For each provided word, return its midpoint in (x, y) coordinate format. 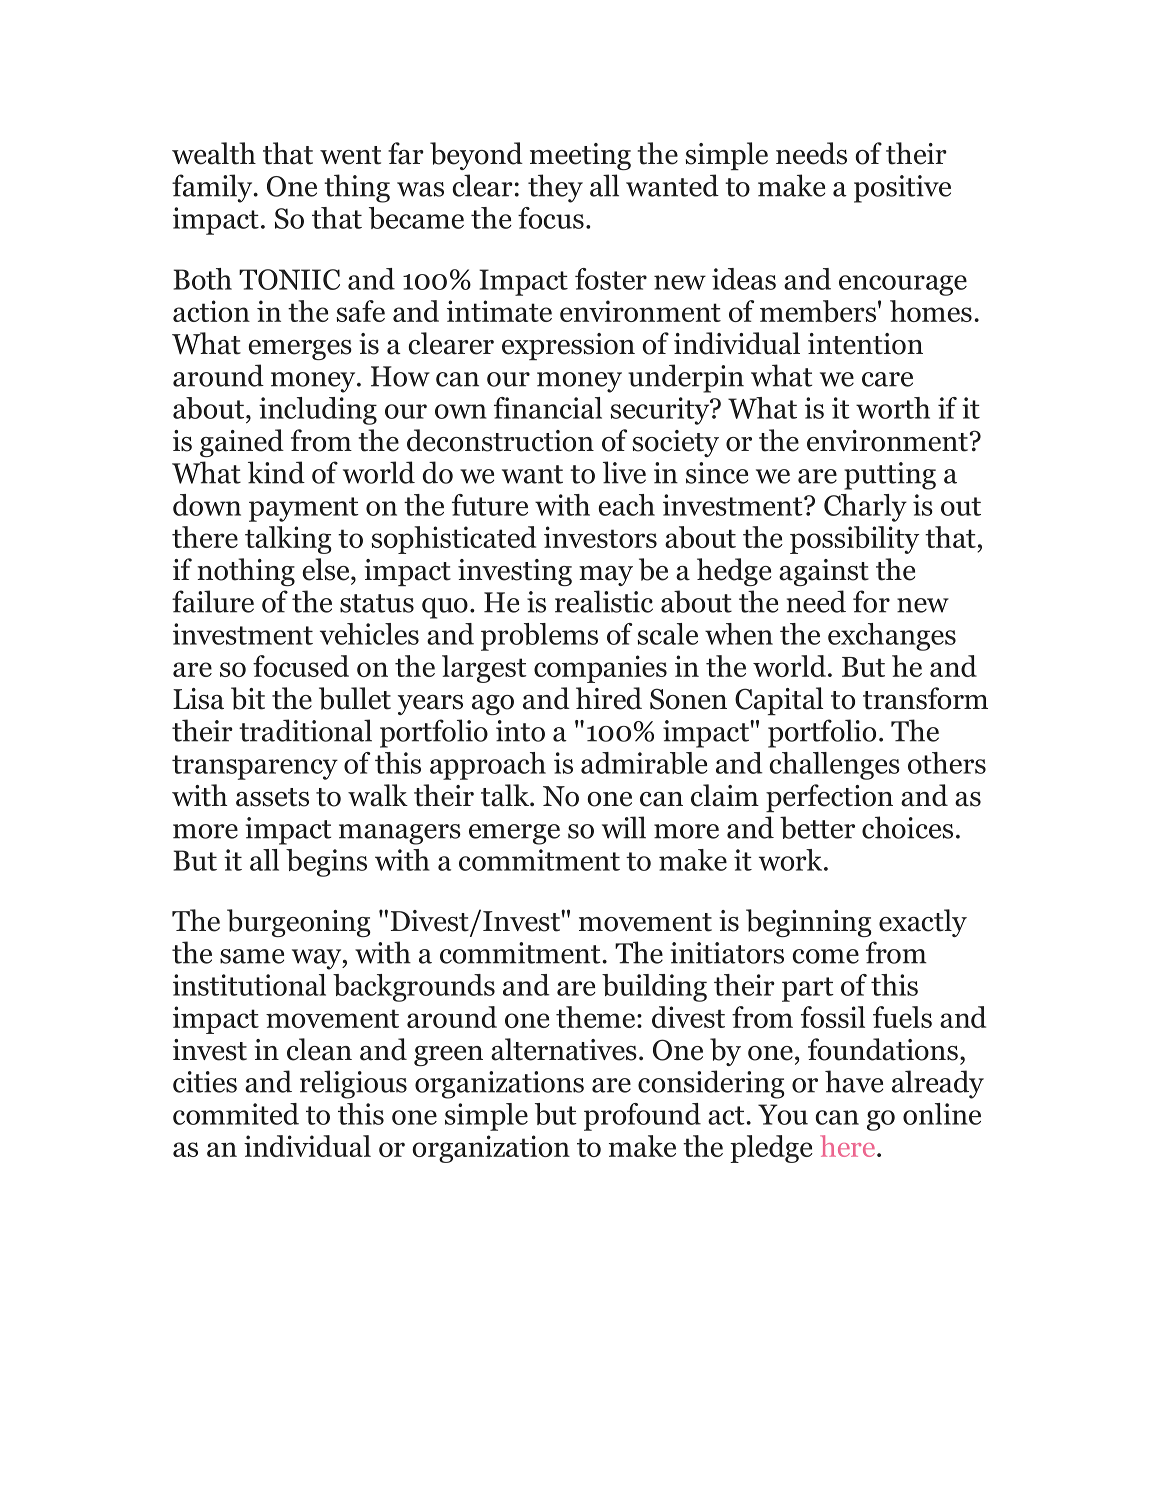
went (350, 155)
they (555, 188)
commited (236, 1114)
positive (902, 189)
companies (600, 669)
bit (248, 698)
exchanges (892, 637)
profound (642, 1117)
